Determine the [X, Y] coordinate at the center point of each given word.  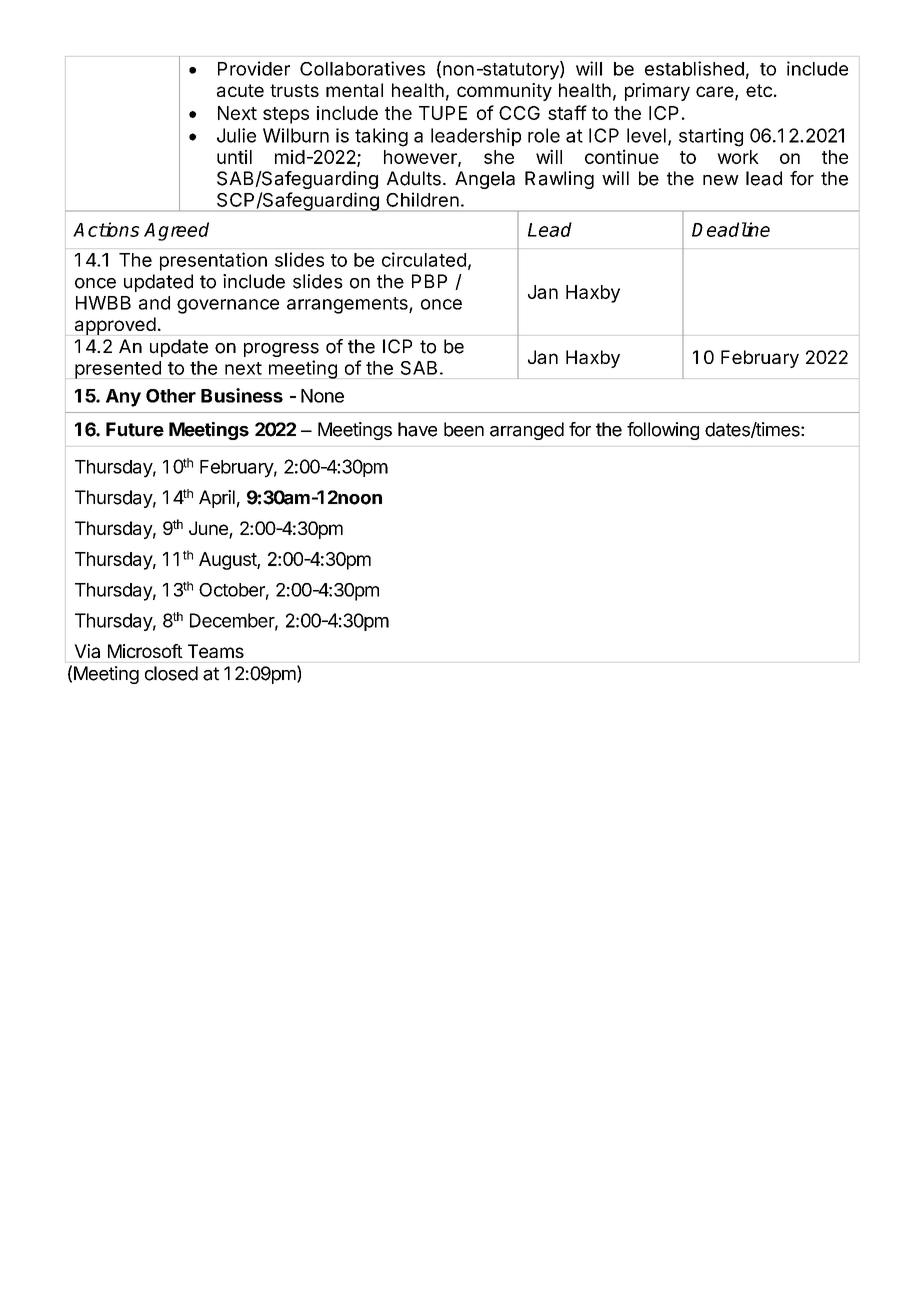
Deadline [731, 229]
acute [240, 90]
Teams [216, 651]
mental [354, 90]
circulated [424, 259]
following [663, 431]
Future [135, 429]
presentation [213, 261]
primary [657, 92]
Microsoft [145, 651]
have [417, 429]
